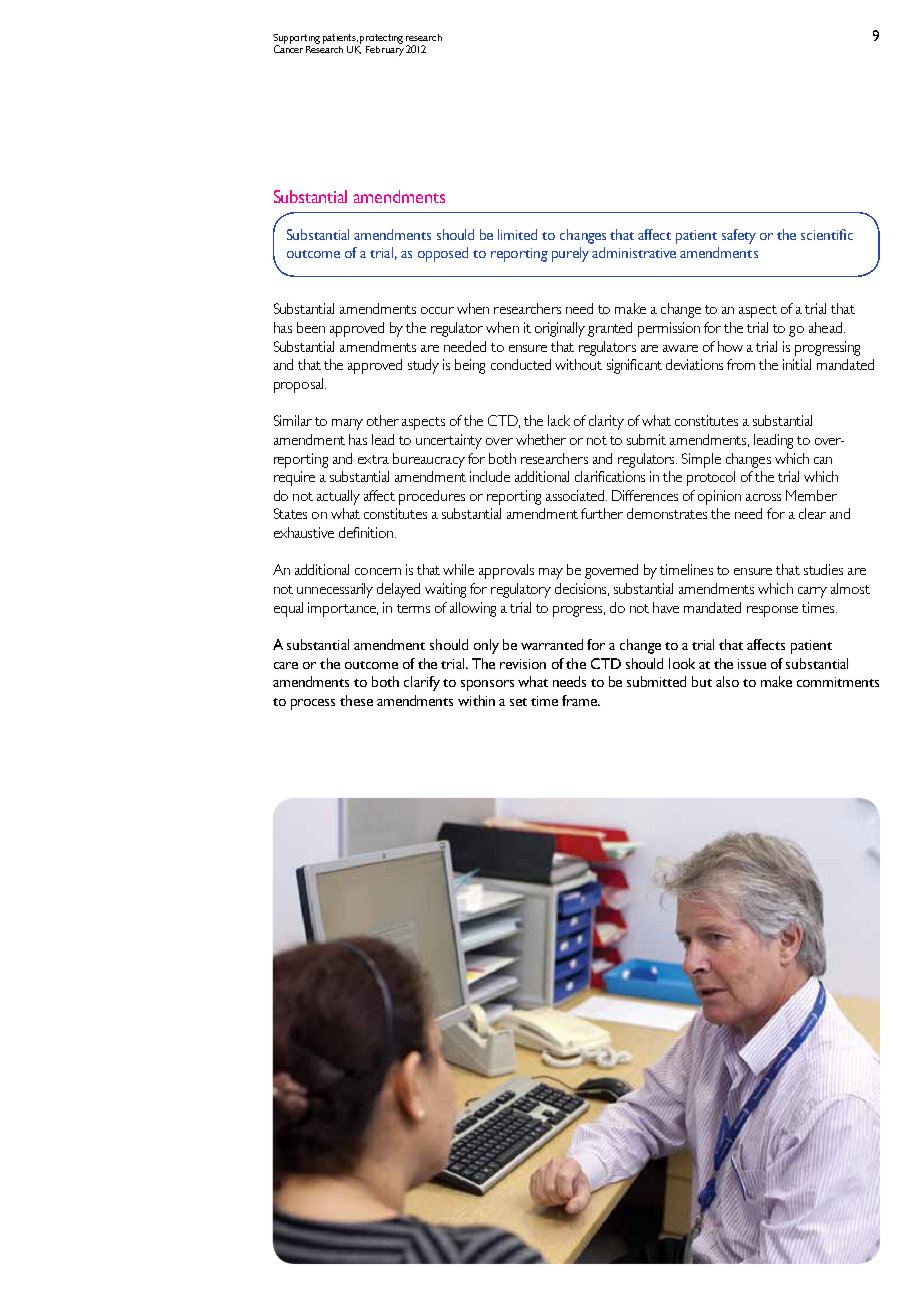  I want to click on opposed, so click(443, 254).
